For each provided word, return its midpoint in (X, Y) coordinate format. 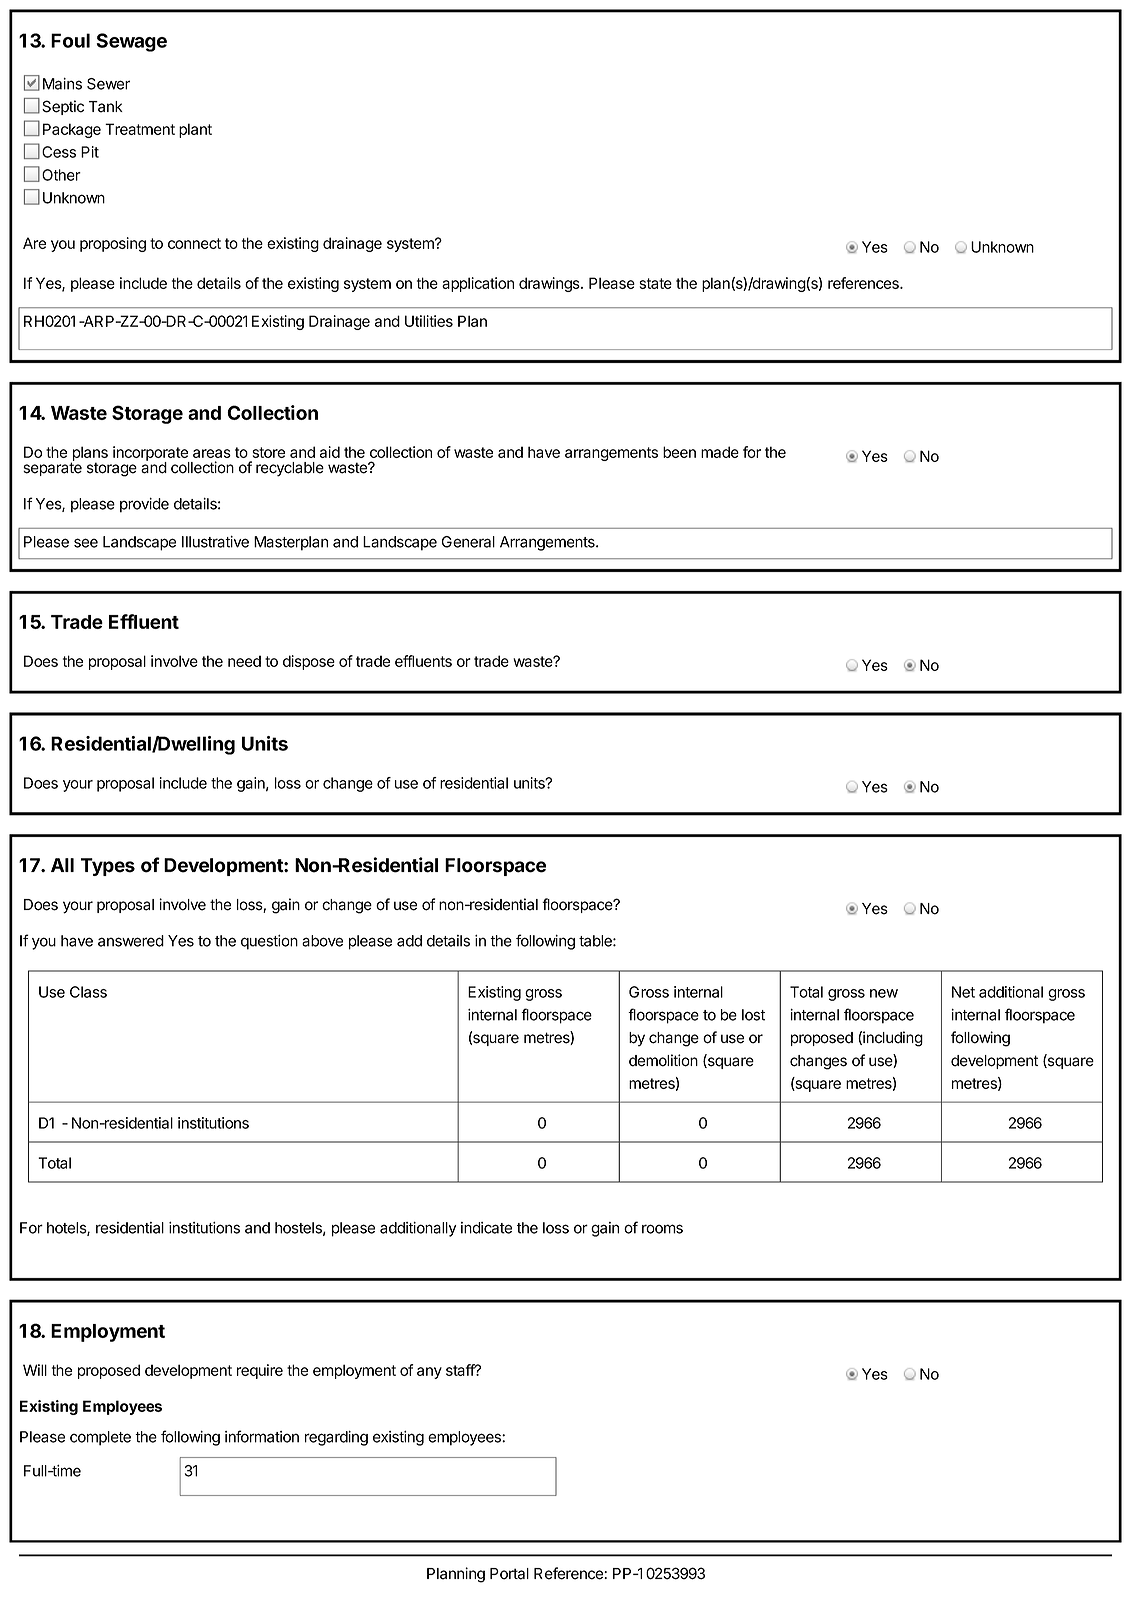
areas (212, 453)
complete (100, 1438)
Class (88, 992)
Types (108, 867)
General (468, 542)
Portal (509, 1574)
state (655, 283)
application (478, 284)
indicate (486, 1228)
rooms (662, 1229)
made (720, 452)
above (322, 941)
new (884, 993)
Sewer (108, 84)
